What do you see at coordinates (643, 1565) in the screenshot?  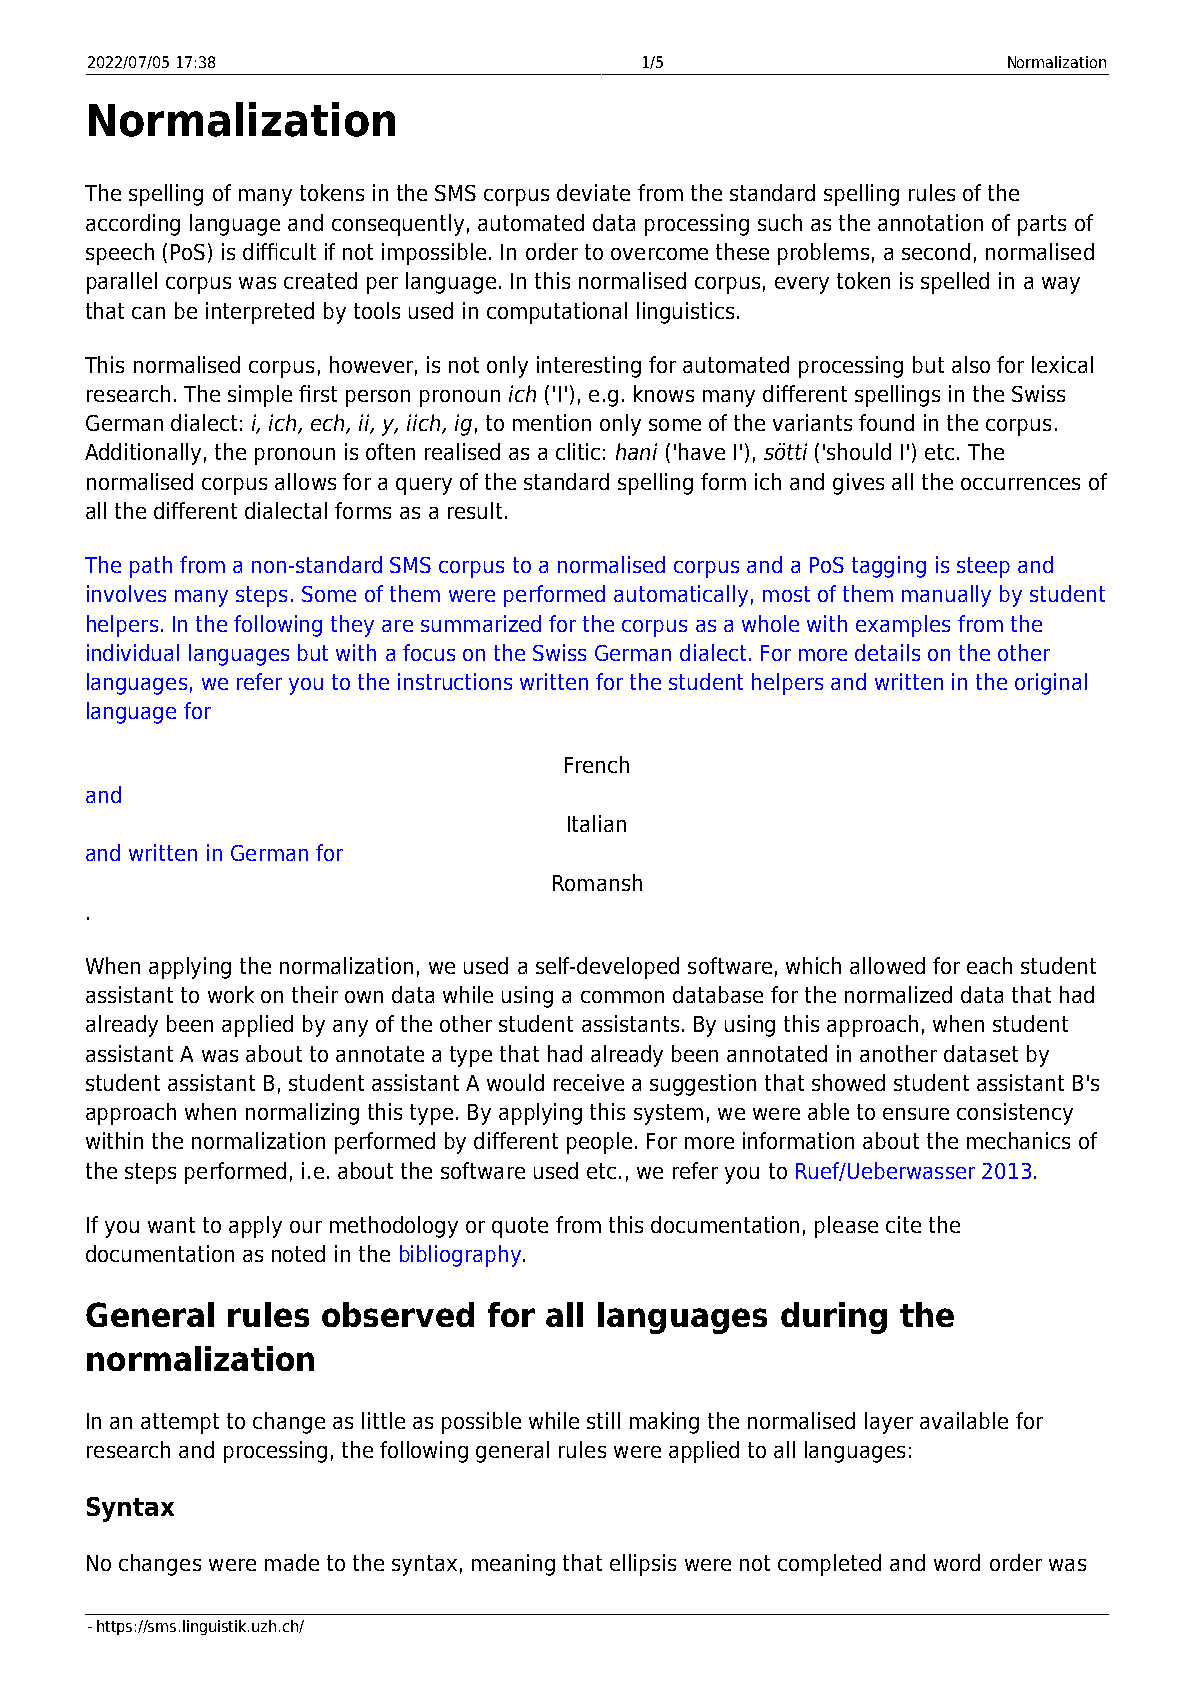 I see `ellipsis` at bounding box center [643, 1565].
